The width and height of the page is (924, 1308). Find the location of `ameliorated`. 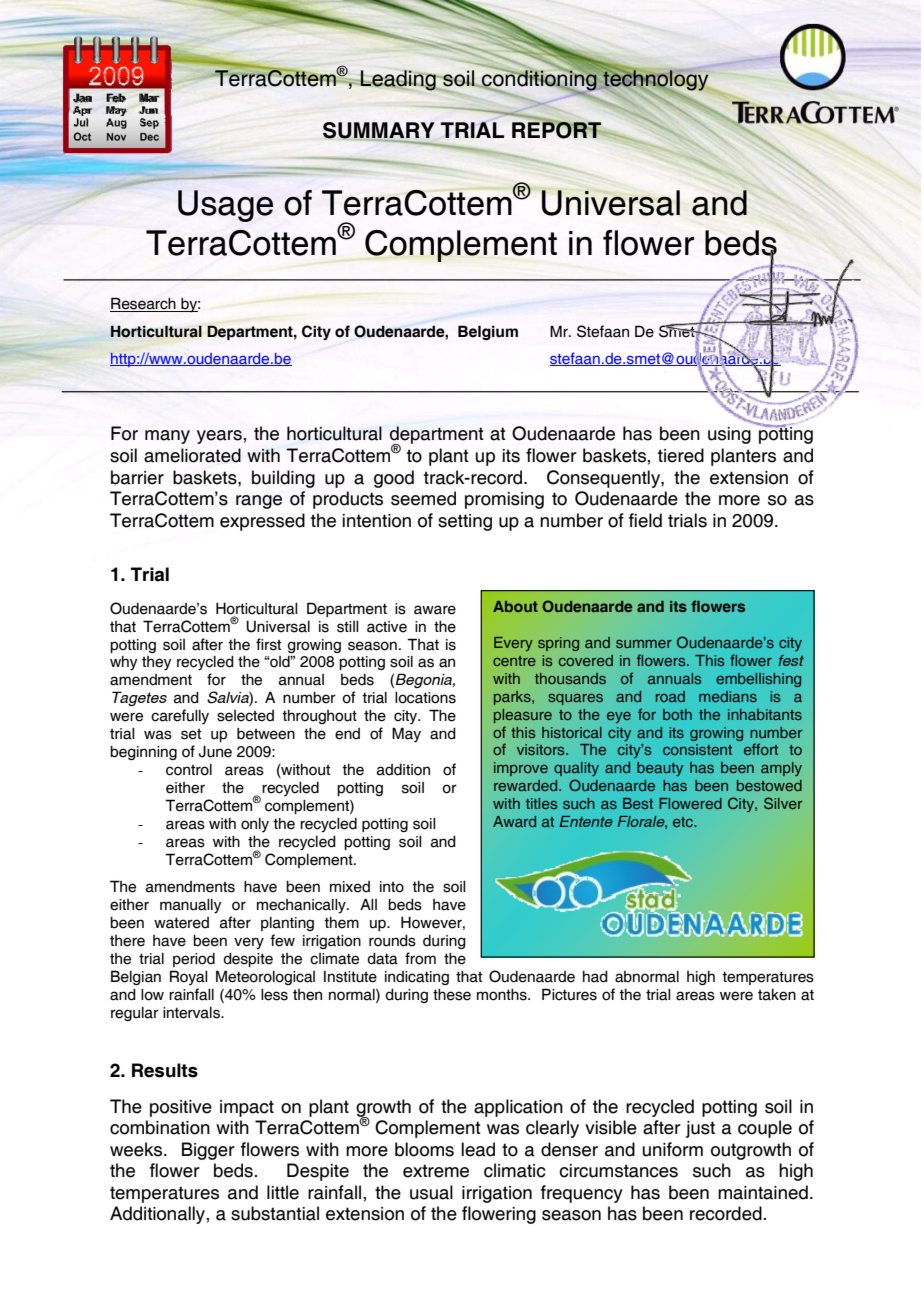

ameliorated is located at coordinates (192, 455).
